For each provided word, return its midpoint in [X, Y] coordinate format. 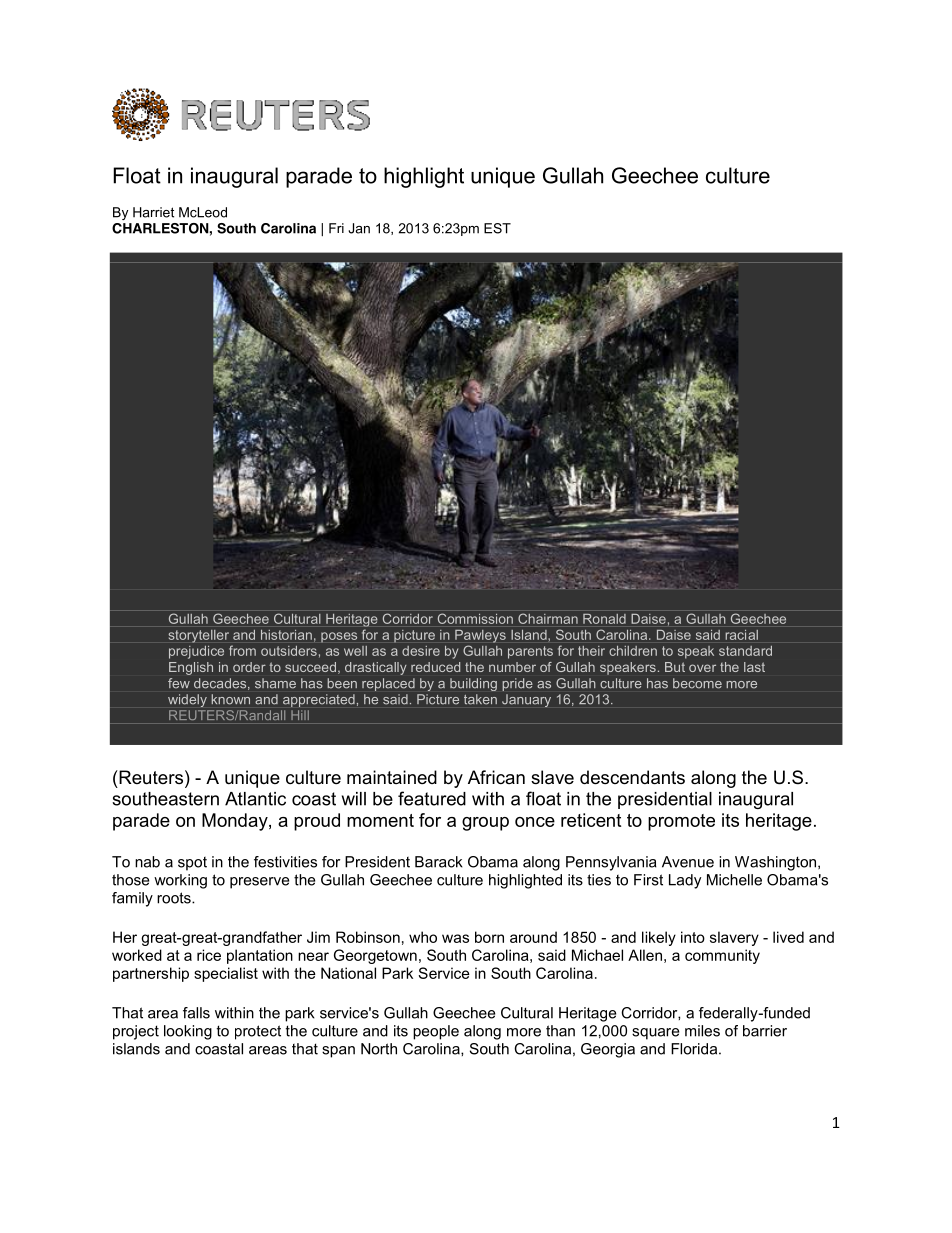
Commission [475, 619]
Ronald [604, 619]
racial [742, 635]
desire [421, 651]
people [436, 1032]
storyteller [199, 636]
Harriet [153, 212]
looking [188, 1032]
